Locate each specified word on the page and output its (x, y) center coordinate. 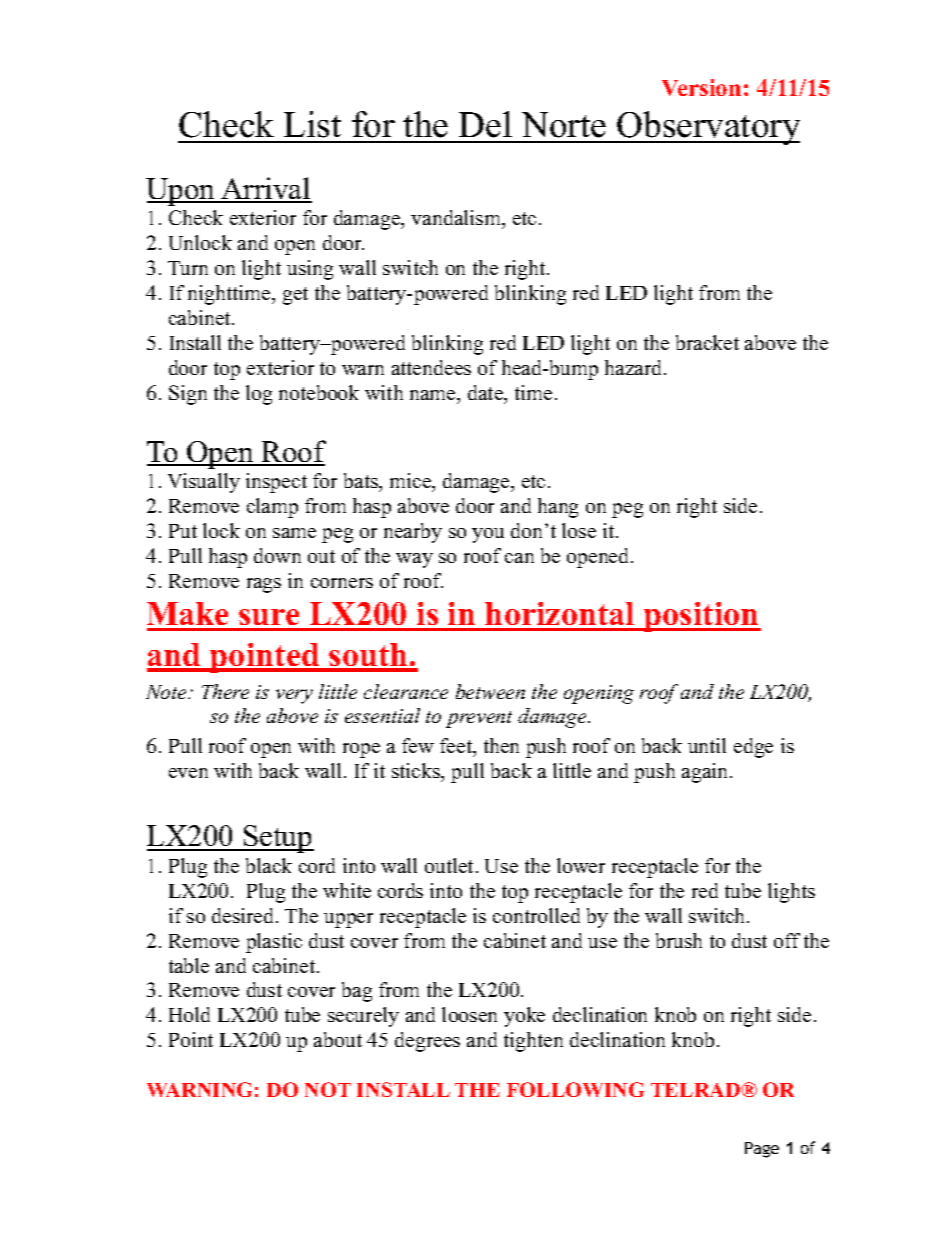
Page (762, 1150)
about (338, 1039)
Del (485, 124)
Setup (278, 839)
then (501, 745)
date (487, 394)
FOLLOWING (575, 1089)
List (312, 124)
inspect (276, 483)
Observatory (707, 128)
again (706, 773)
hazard (635, 367)
